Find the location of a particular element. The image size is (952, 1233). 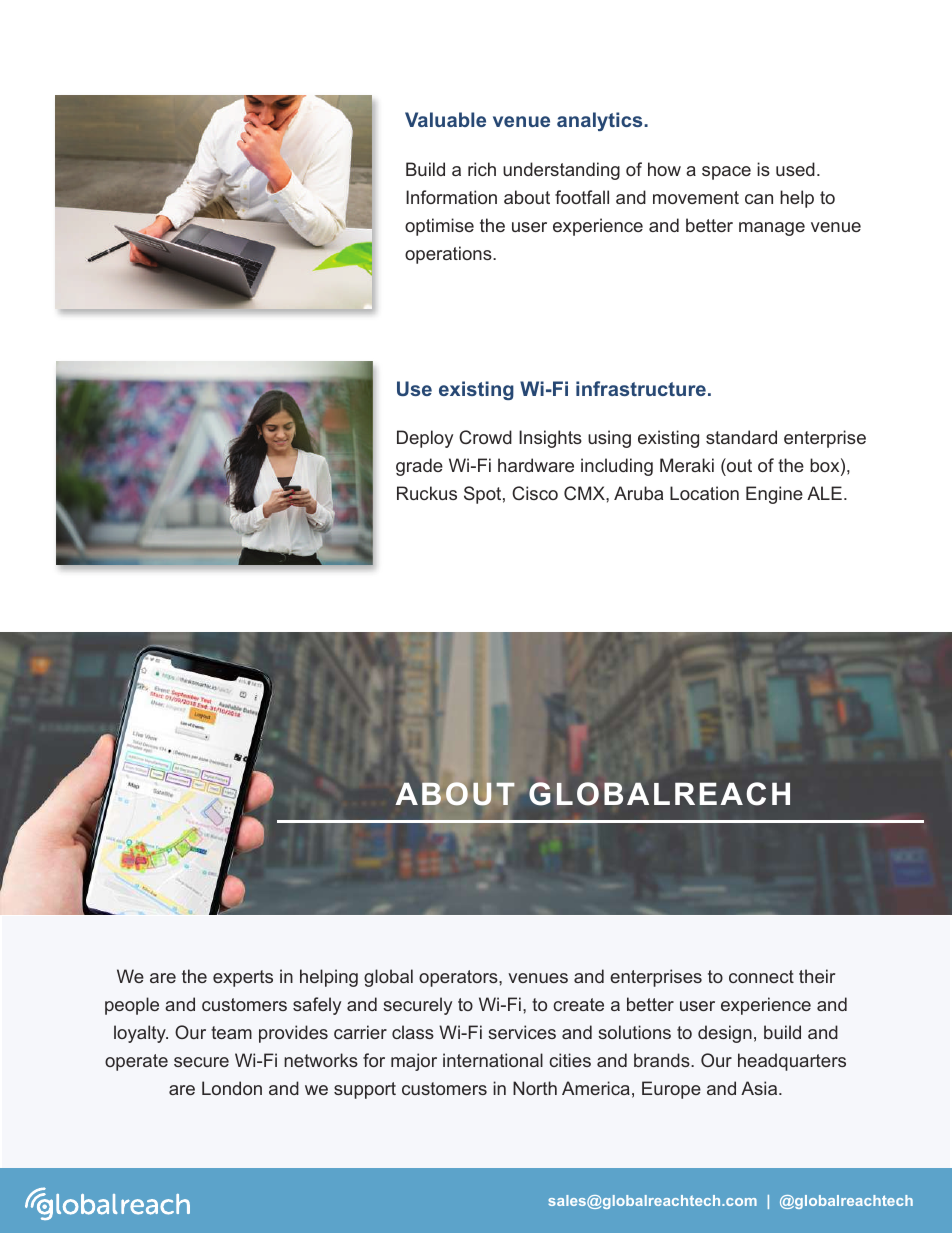

international is located at coordinates (493, 1060).
